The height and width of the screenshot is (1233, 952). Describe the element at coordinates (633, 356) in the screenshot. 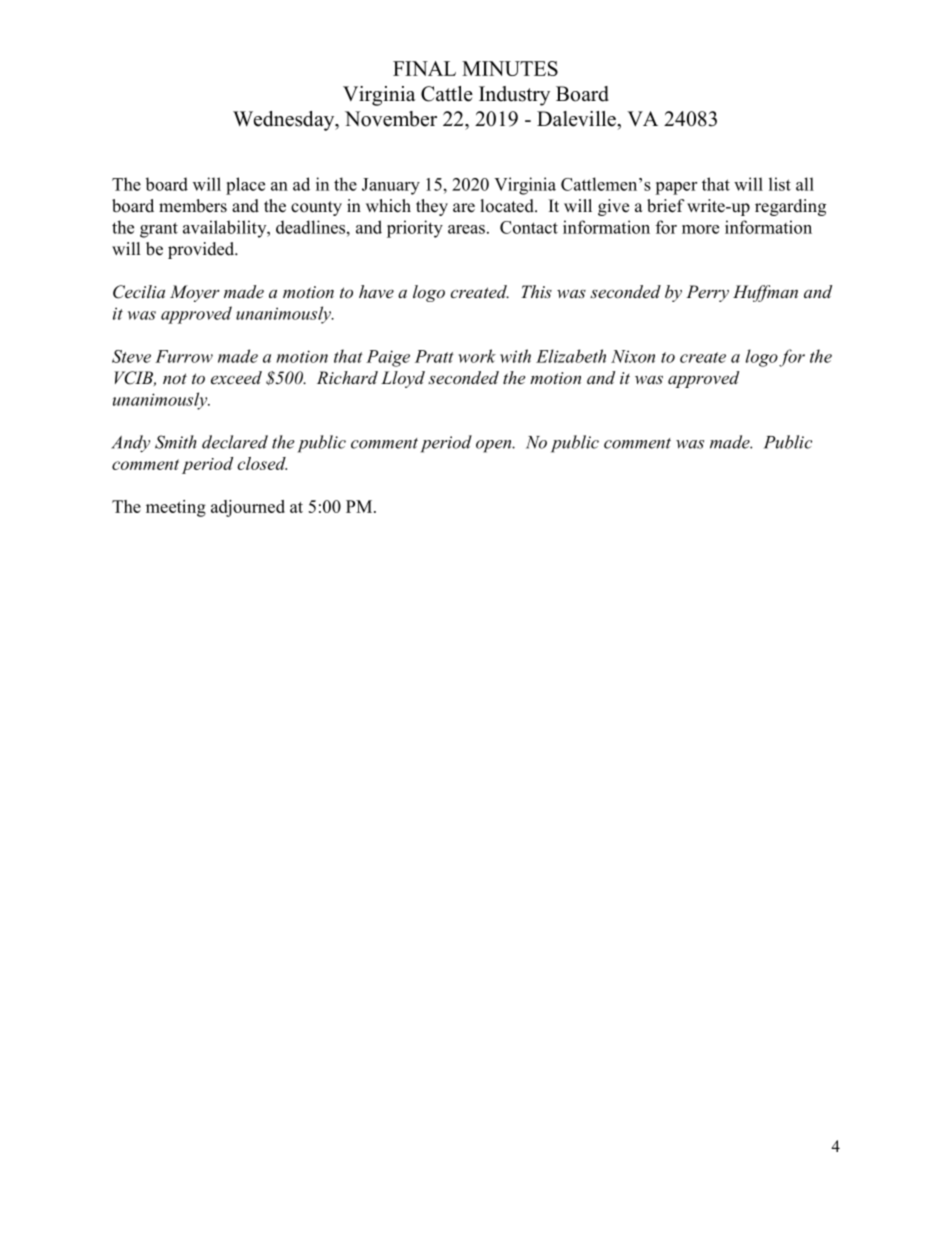

I see `Nixon` at that location.
